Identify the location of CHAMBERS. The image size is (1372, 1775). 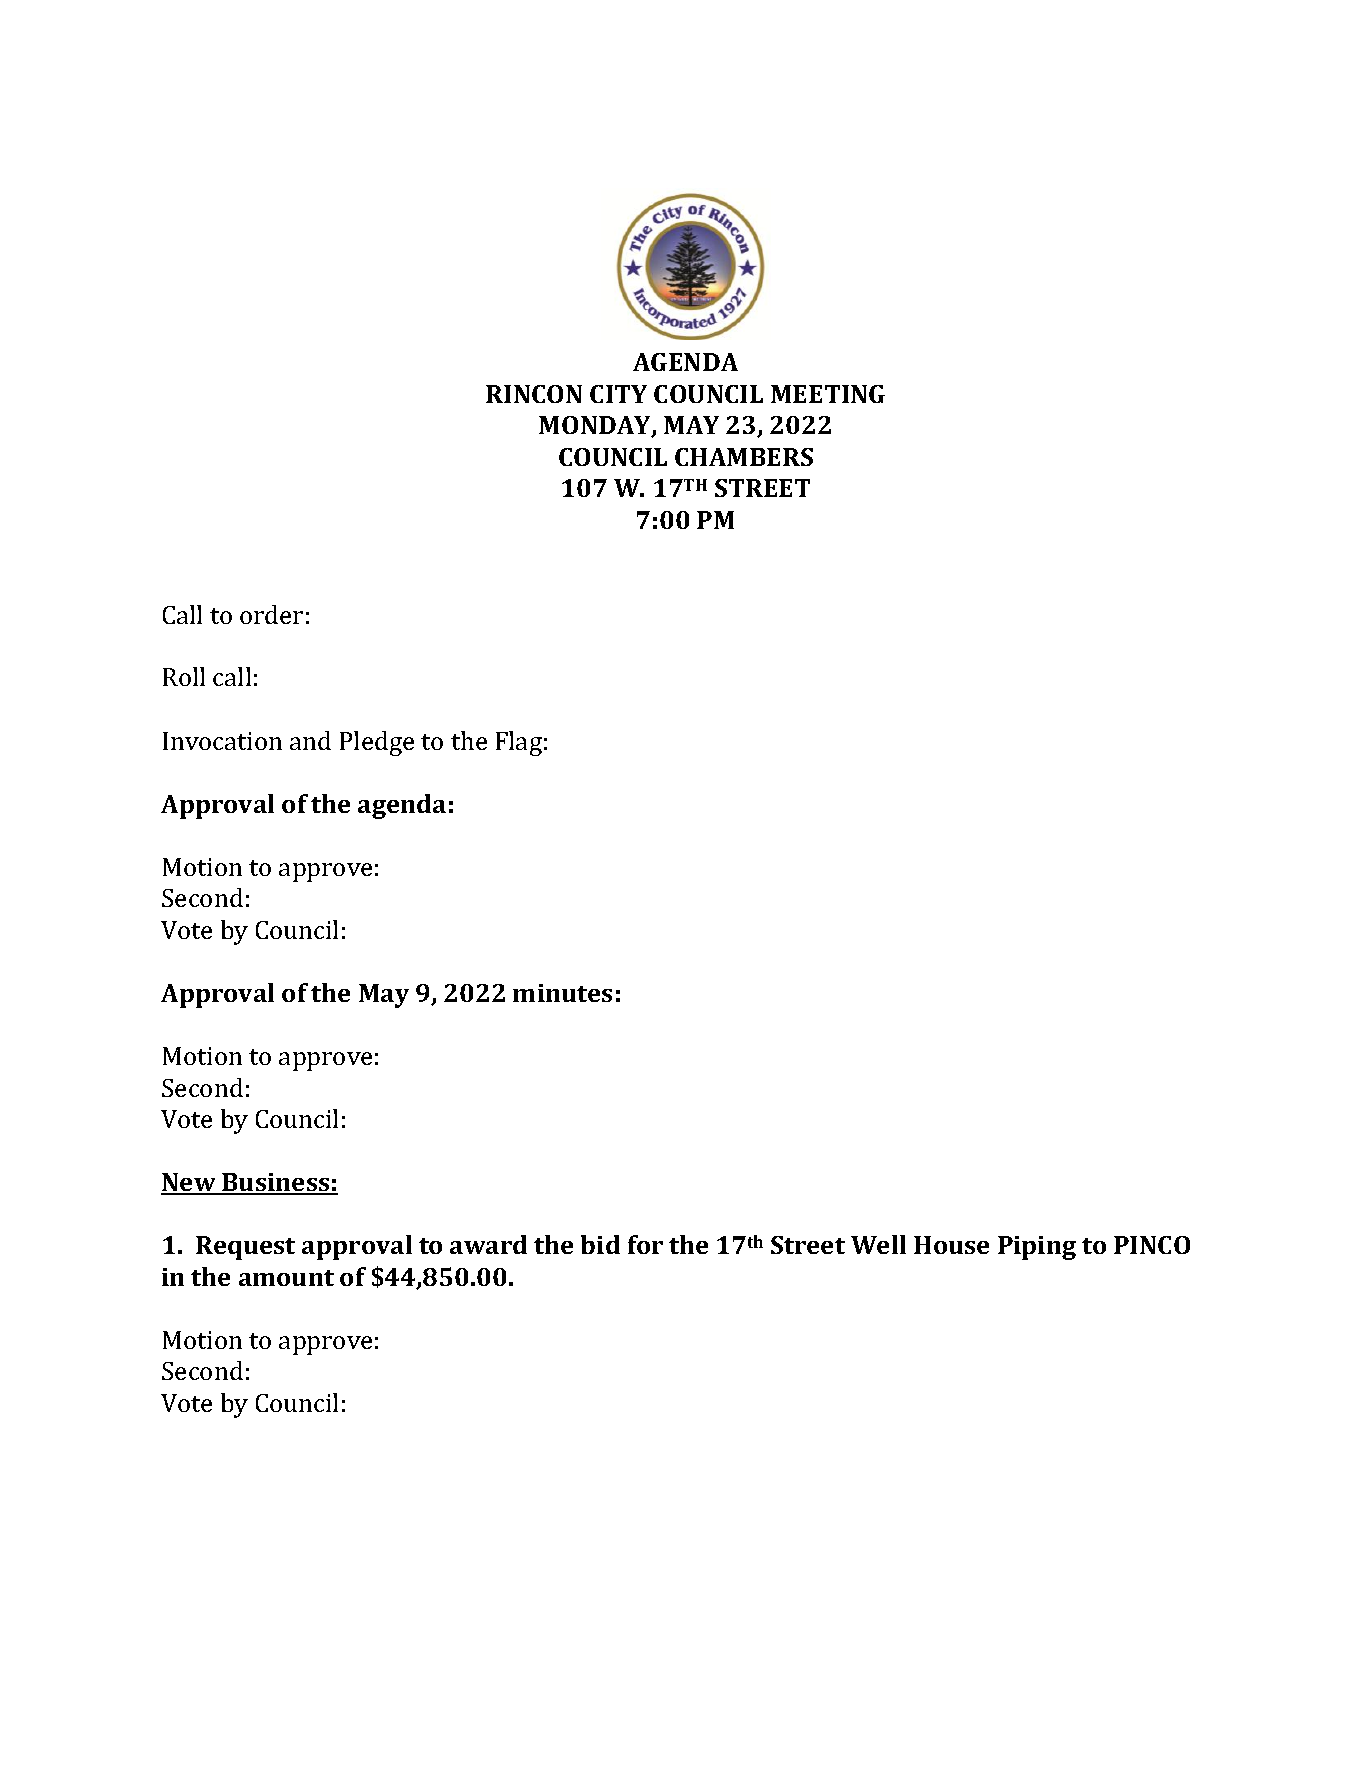
(744, 457).
